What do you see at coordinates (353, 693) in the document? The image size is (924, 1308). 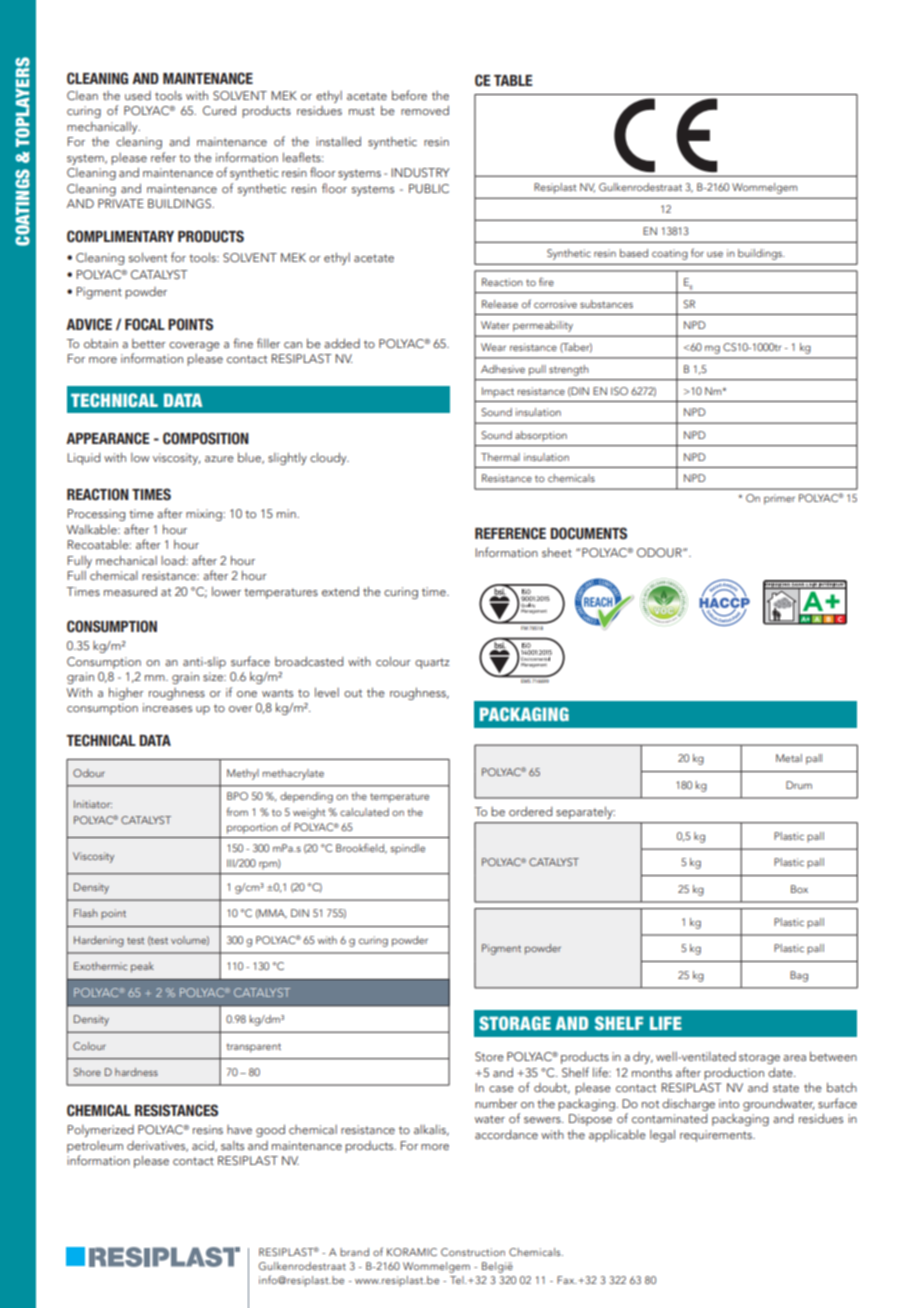 I see `out` at bounding box center [353, 693].
